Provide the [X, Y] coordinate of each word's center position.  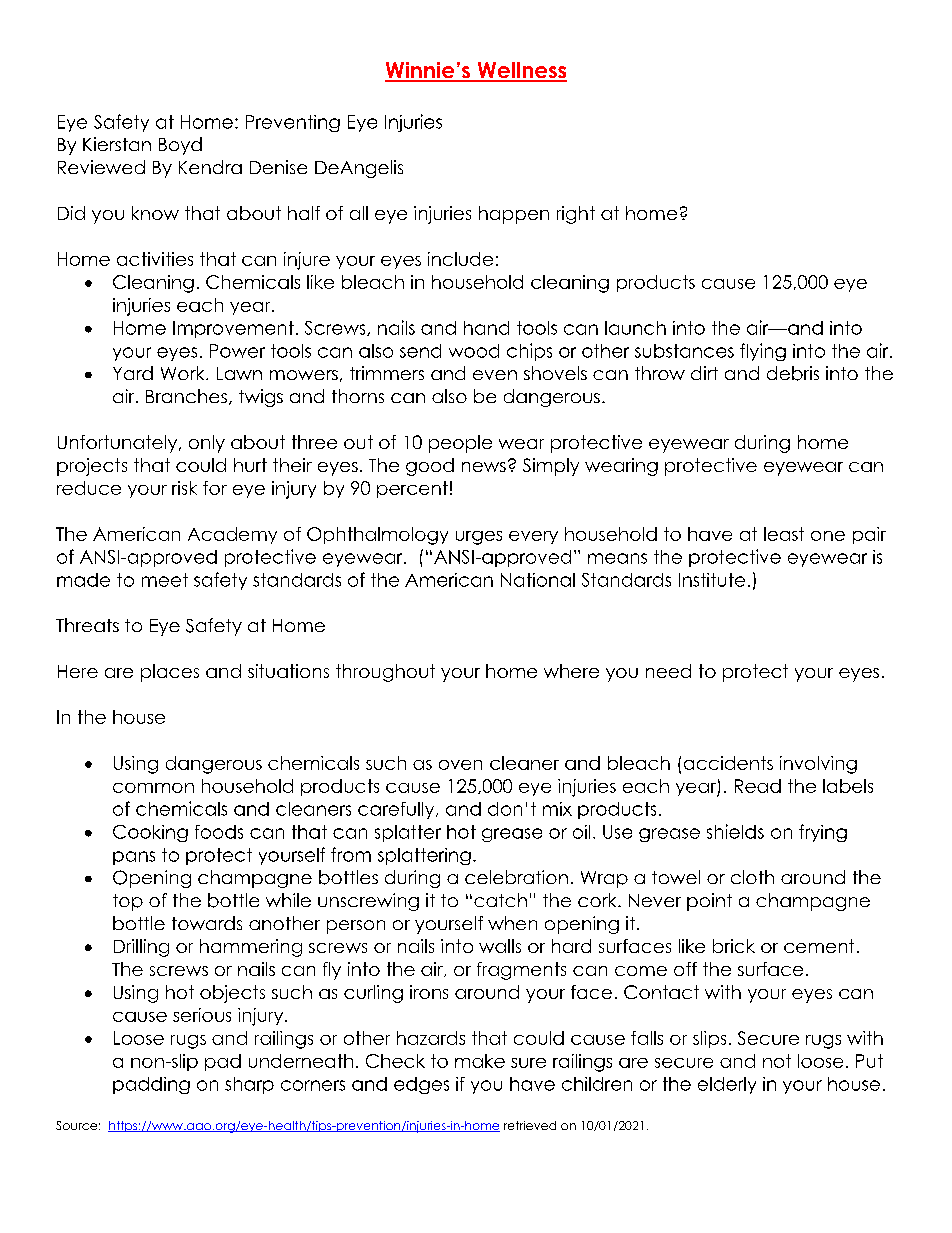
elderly [727, 1085]
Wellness [521, 71]
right [576, 215]
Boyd [180, 146]
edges [421, 1085]
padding [151, 1085]
